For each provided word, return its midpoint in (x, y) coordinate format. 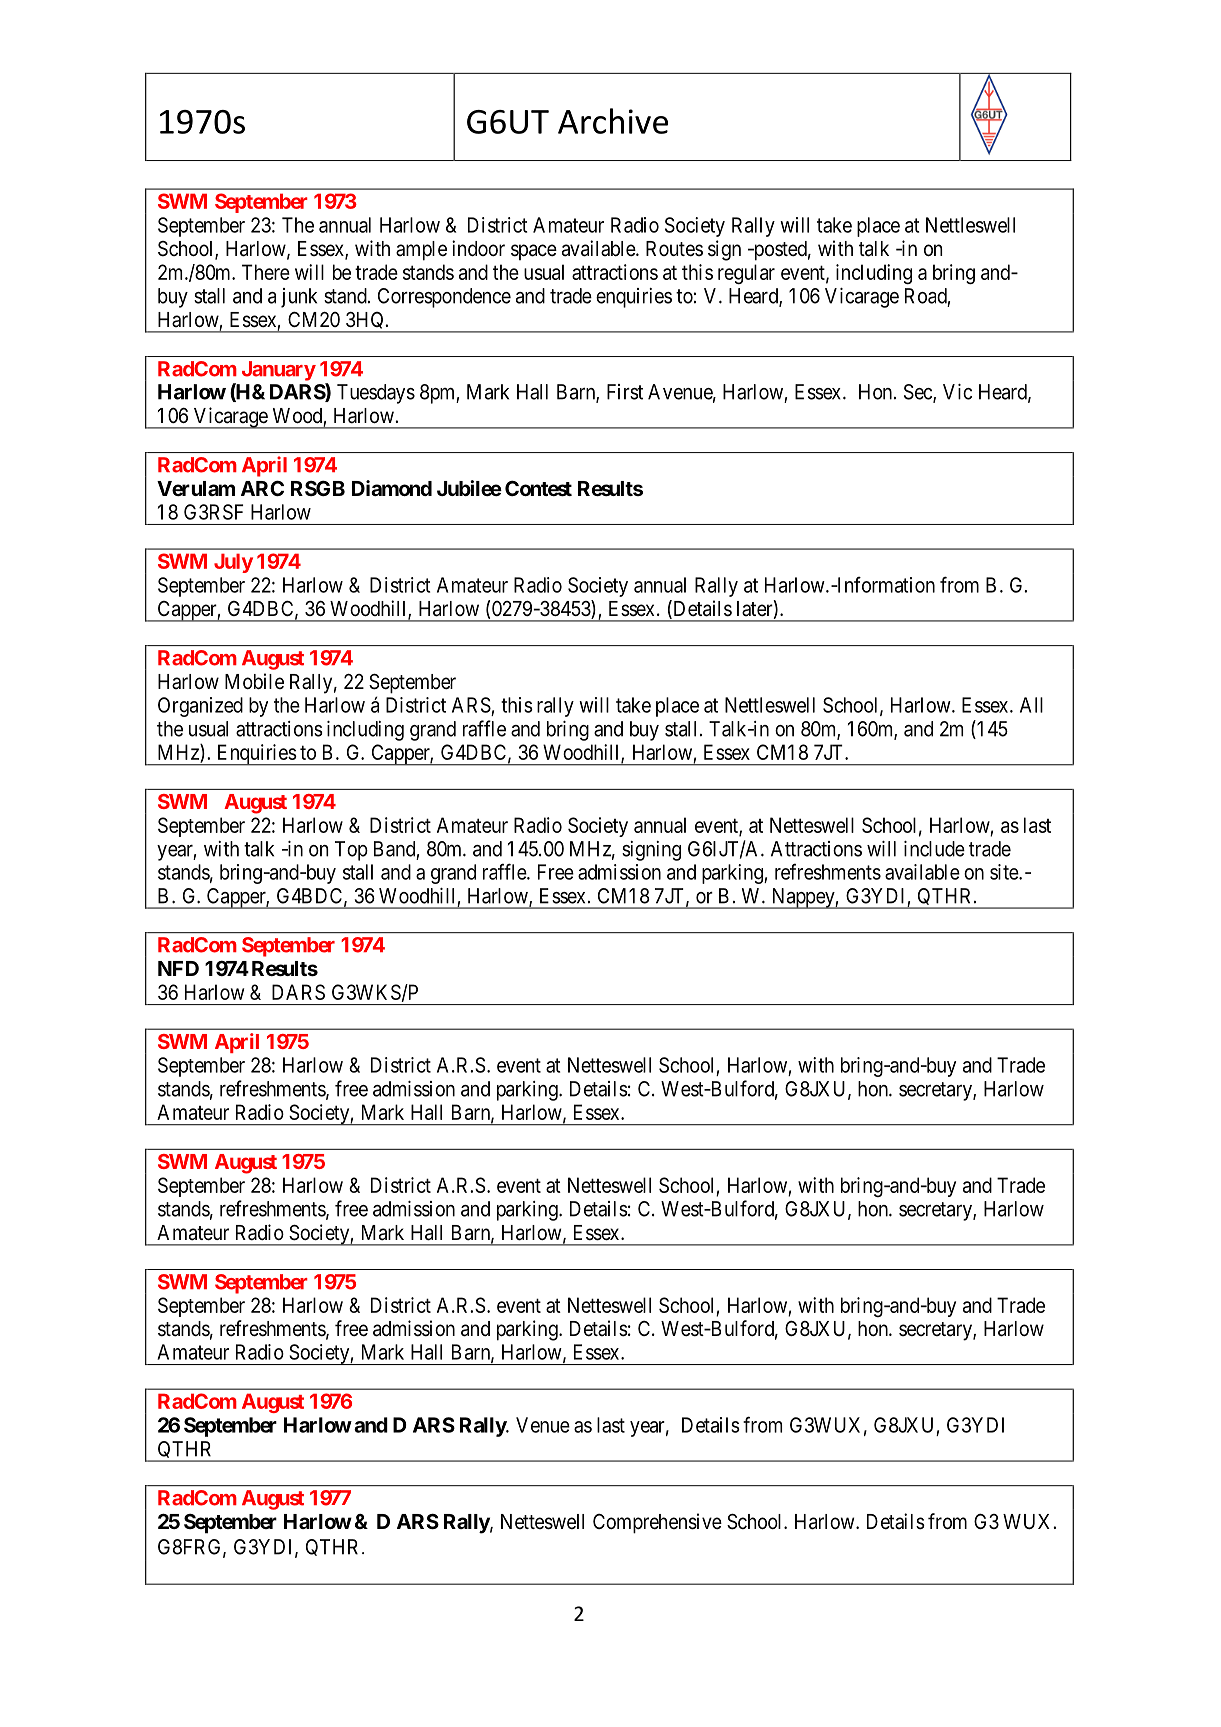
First (625, 392)
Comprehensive (657, 1523)
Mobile (254, 681)
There (266, 272)
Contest (538, 488)
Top (351, 851)
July (233, 563)
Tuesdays (376, 394)
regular (746, 274)
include (934, 849)
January (279, 371)
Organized (200, 707)
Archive (613, 121)
